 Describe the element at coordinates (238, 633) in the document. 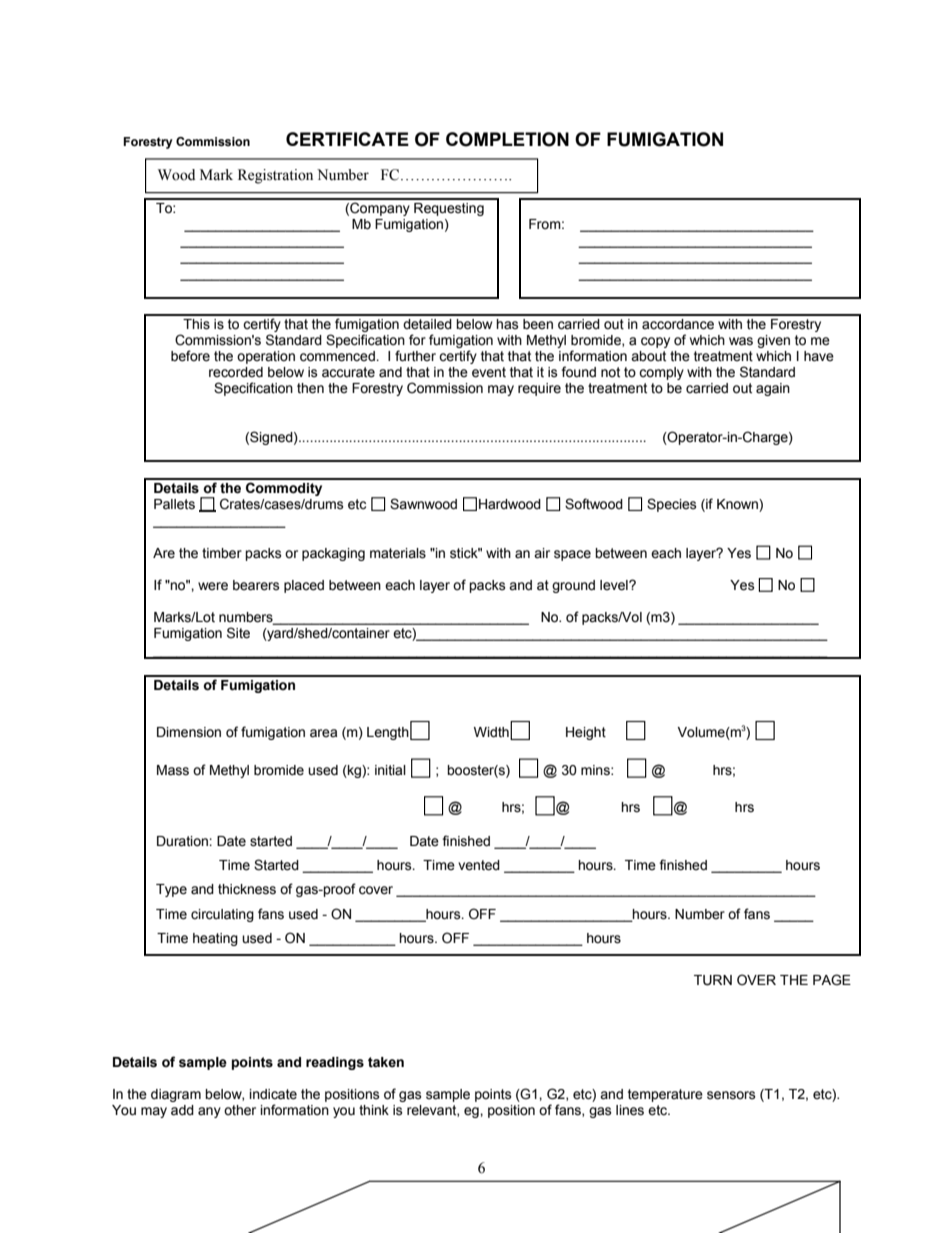

I see `Site` at that location.
